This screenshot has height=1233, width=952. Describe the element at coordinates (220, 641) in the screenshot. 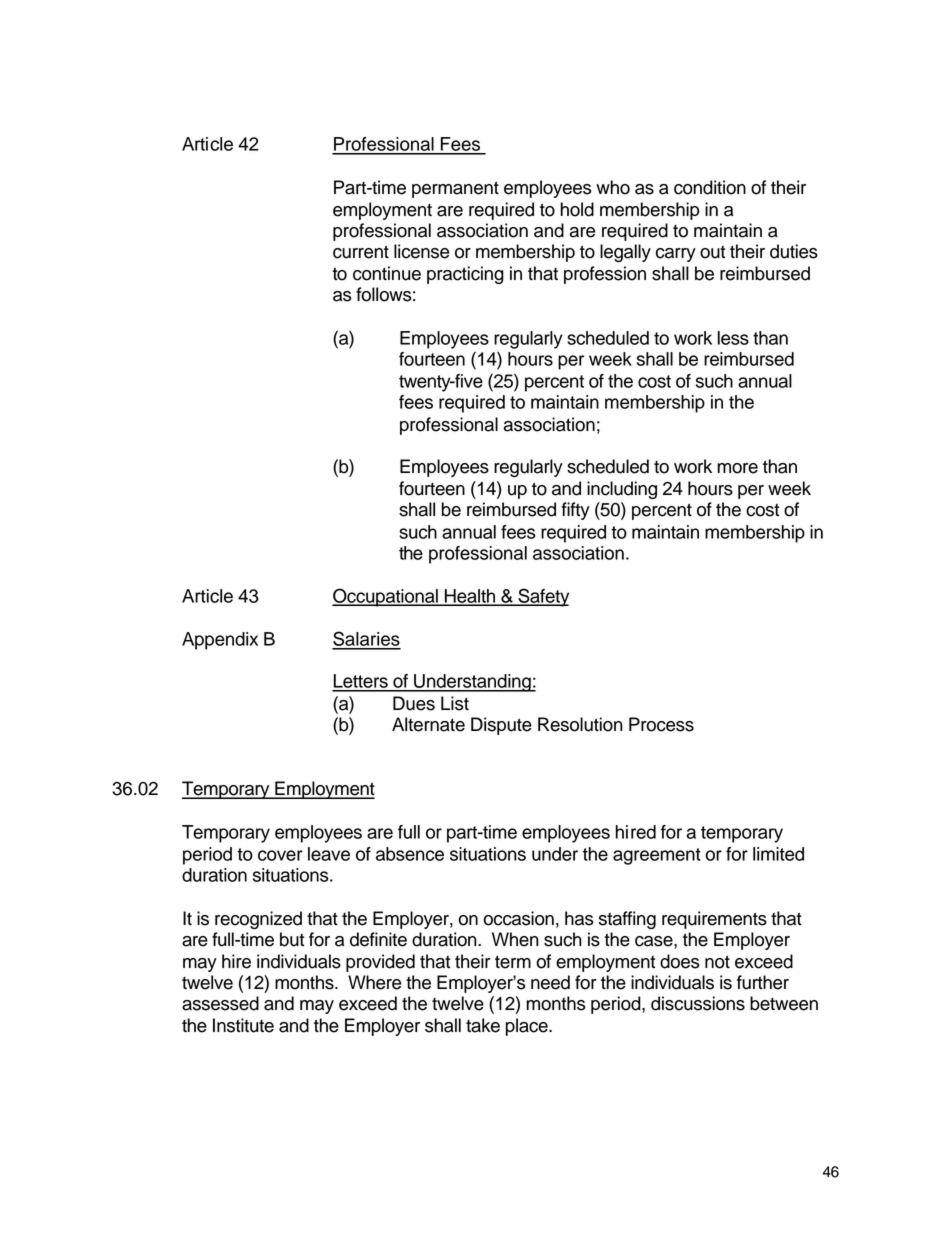

I see `Appendix` at that location.
